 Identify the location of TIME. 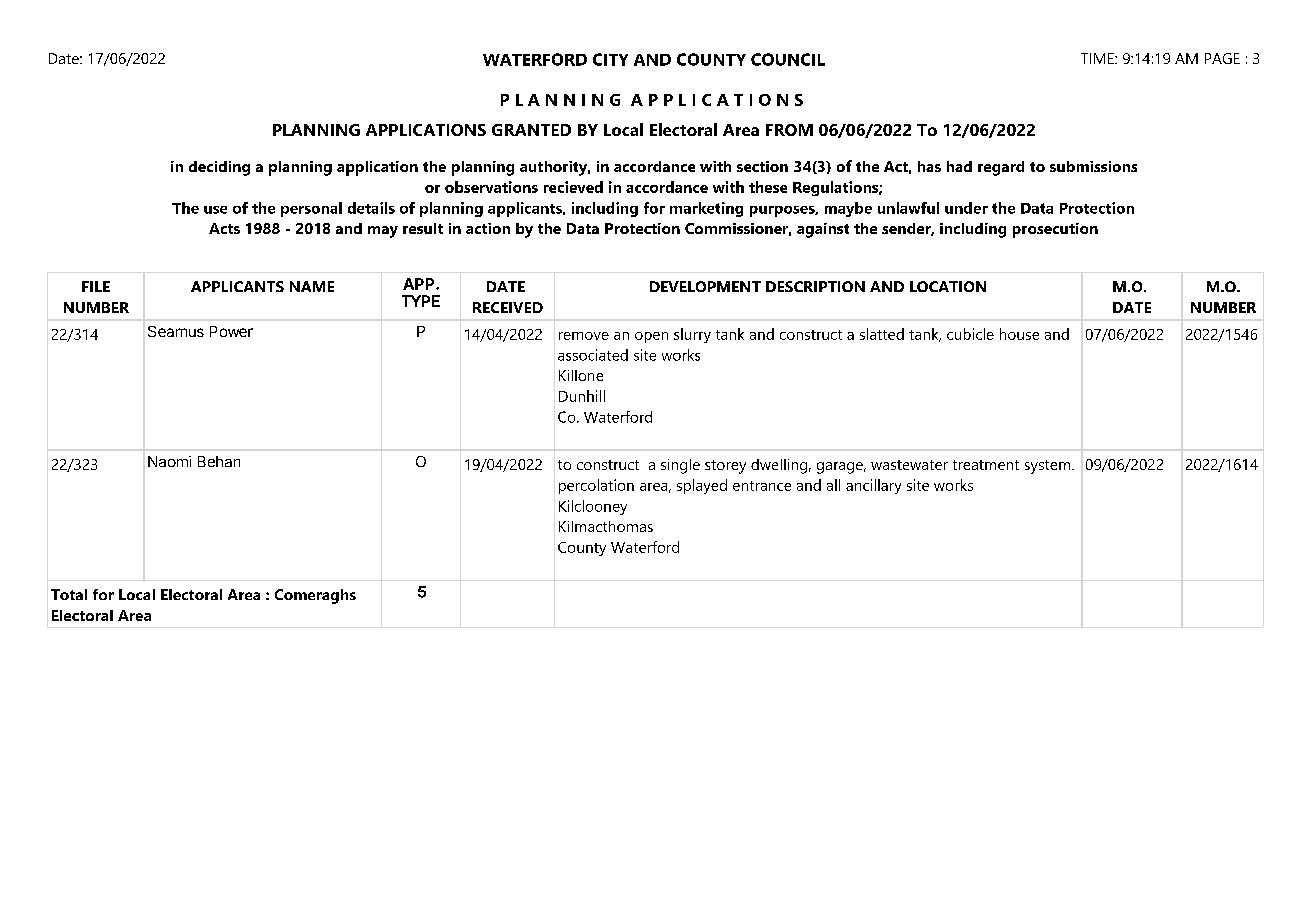
(1098, 58).
